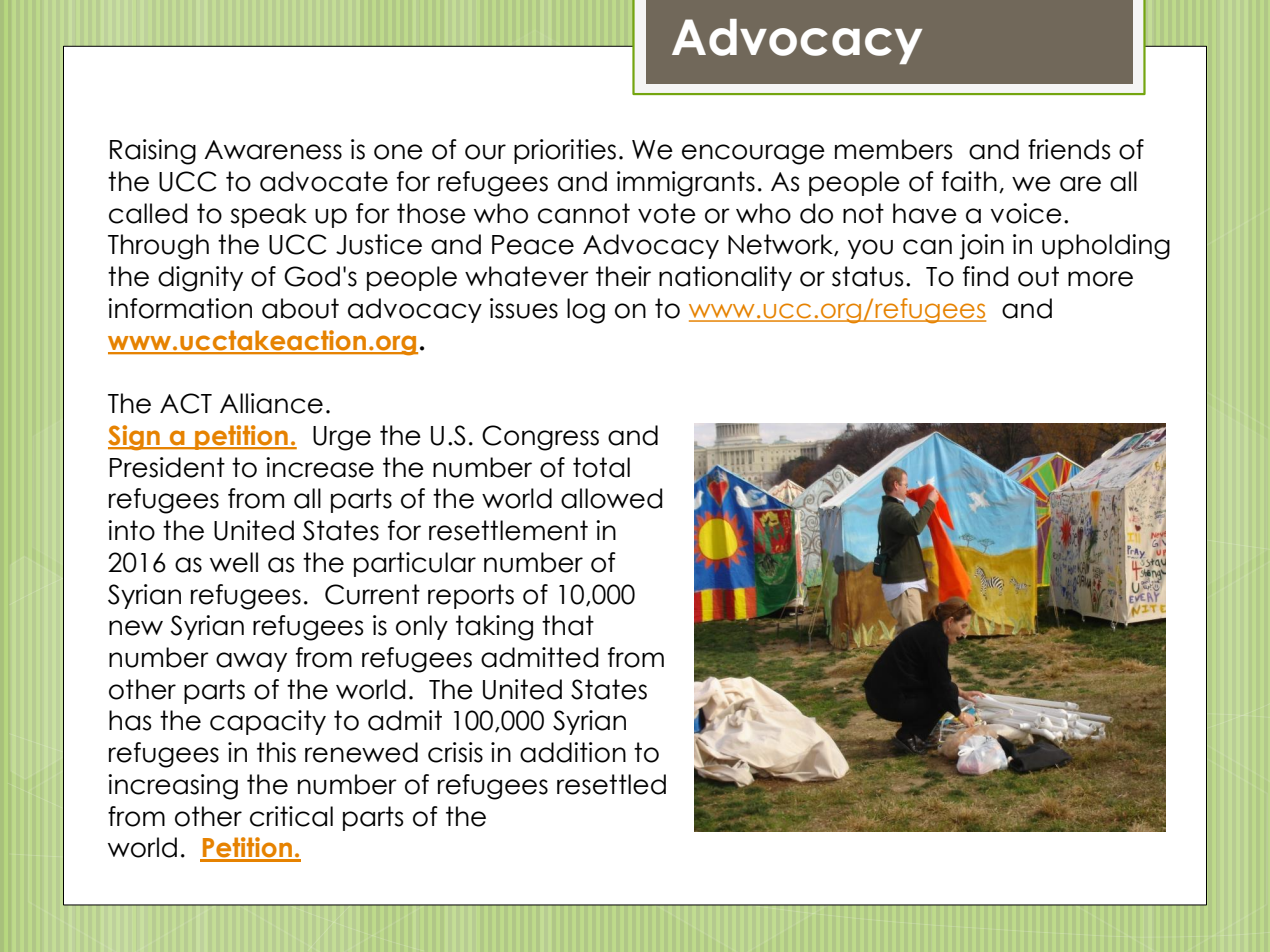  Describe the element at coordinates (969, 181) in the screenshot. I see `faith` at that location.
